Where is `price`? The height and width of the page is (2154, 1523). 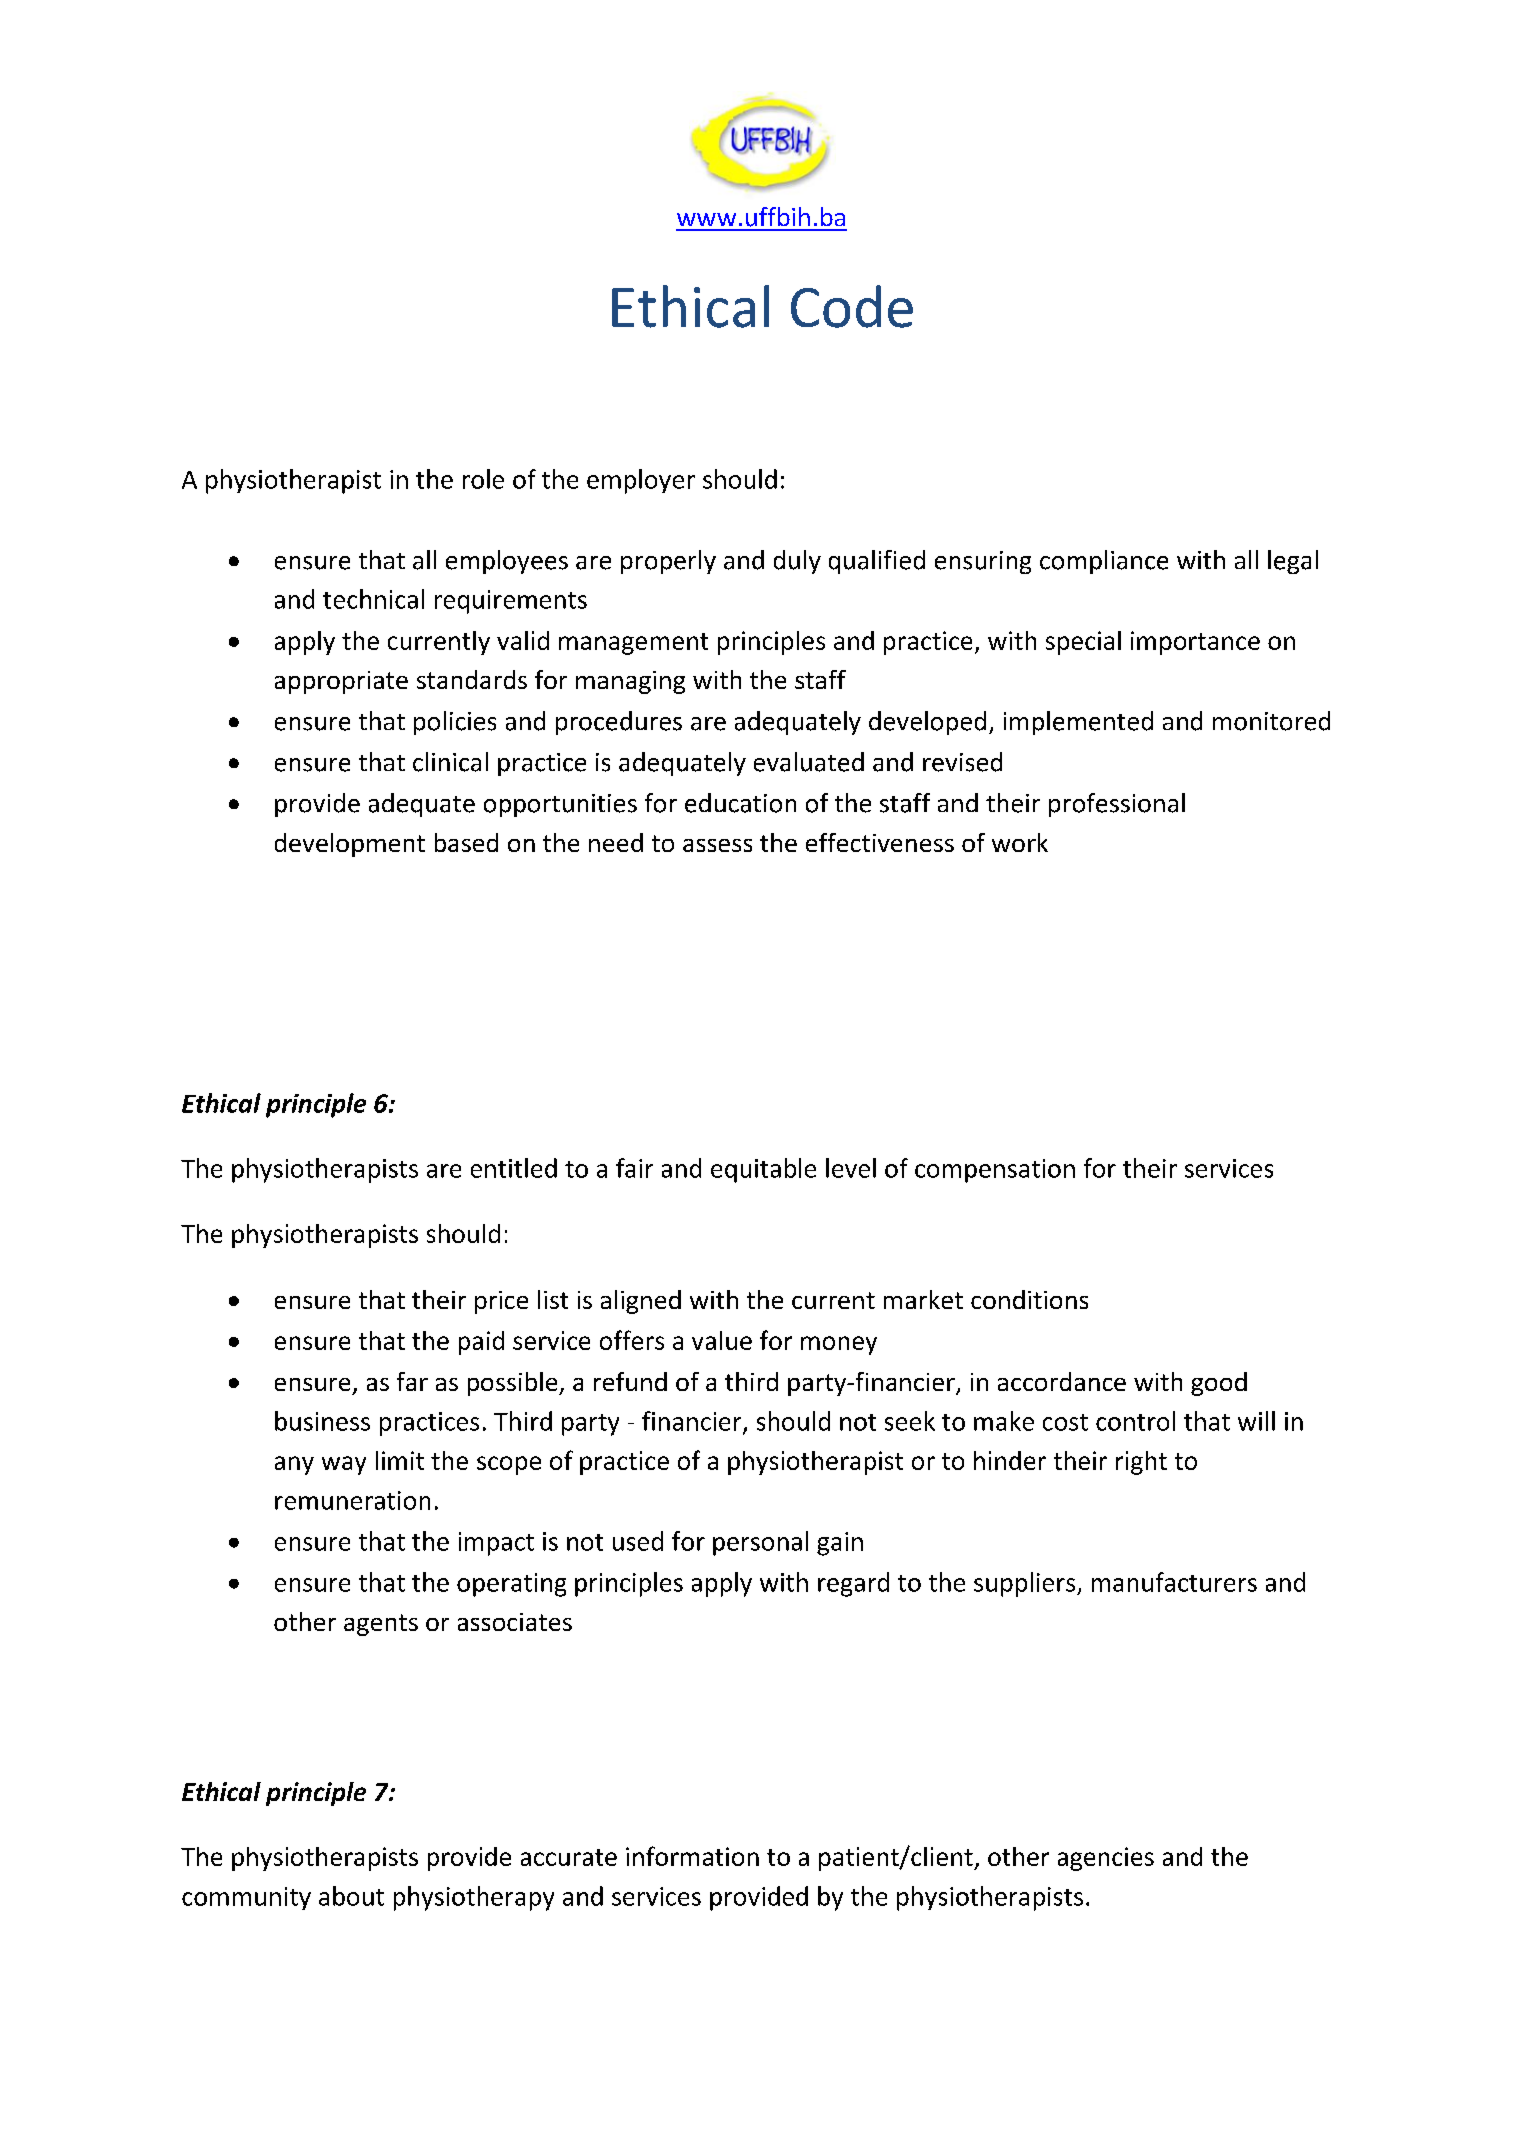 price is located at coordinates (501, 1302).
